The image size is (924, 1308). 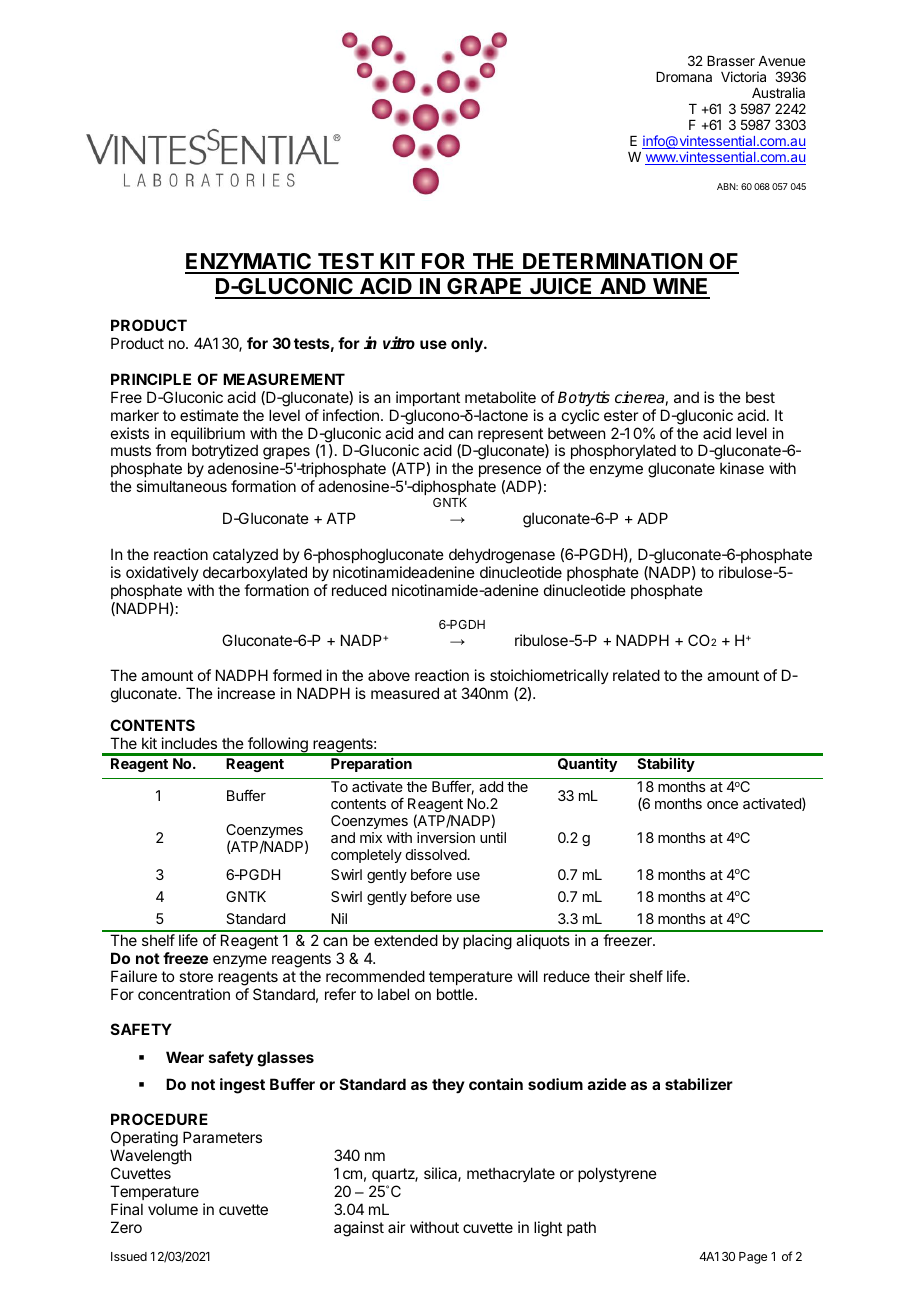 I want to click on air, so click(x=396, y=1227).
